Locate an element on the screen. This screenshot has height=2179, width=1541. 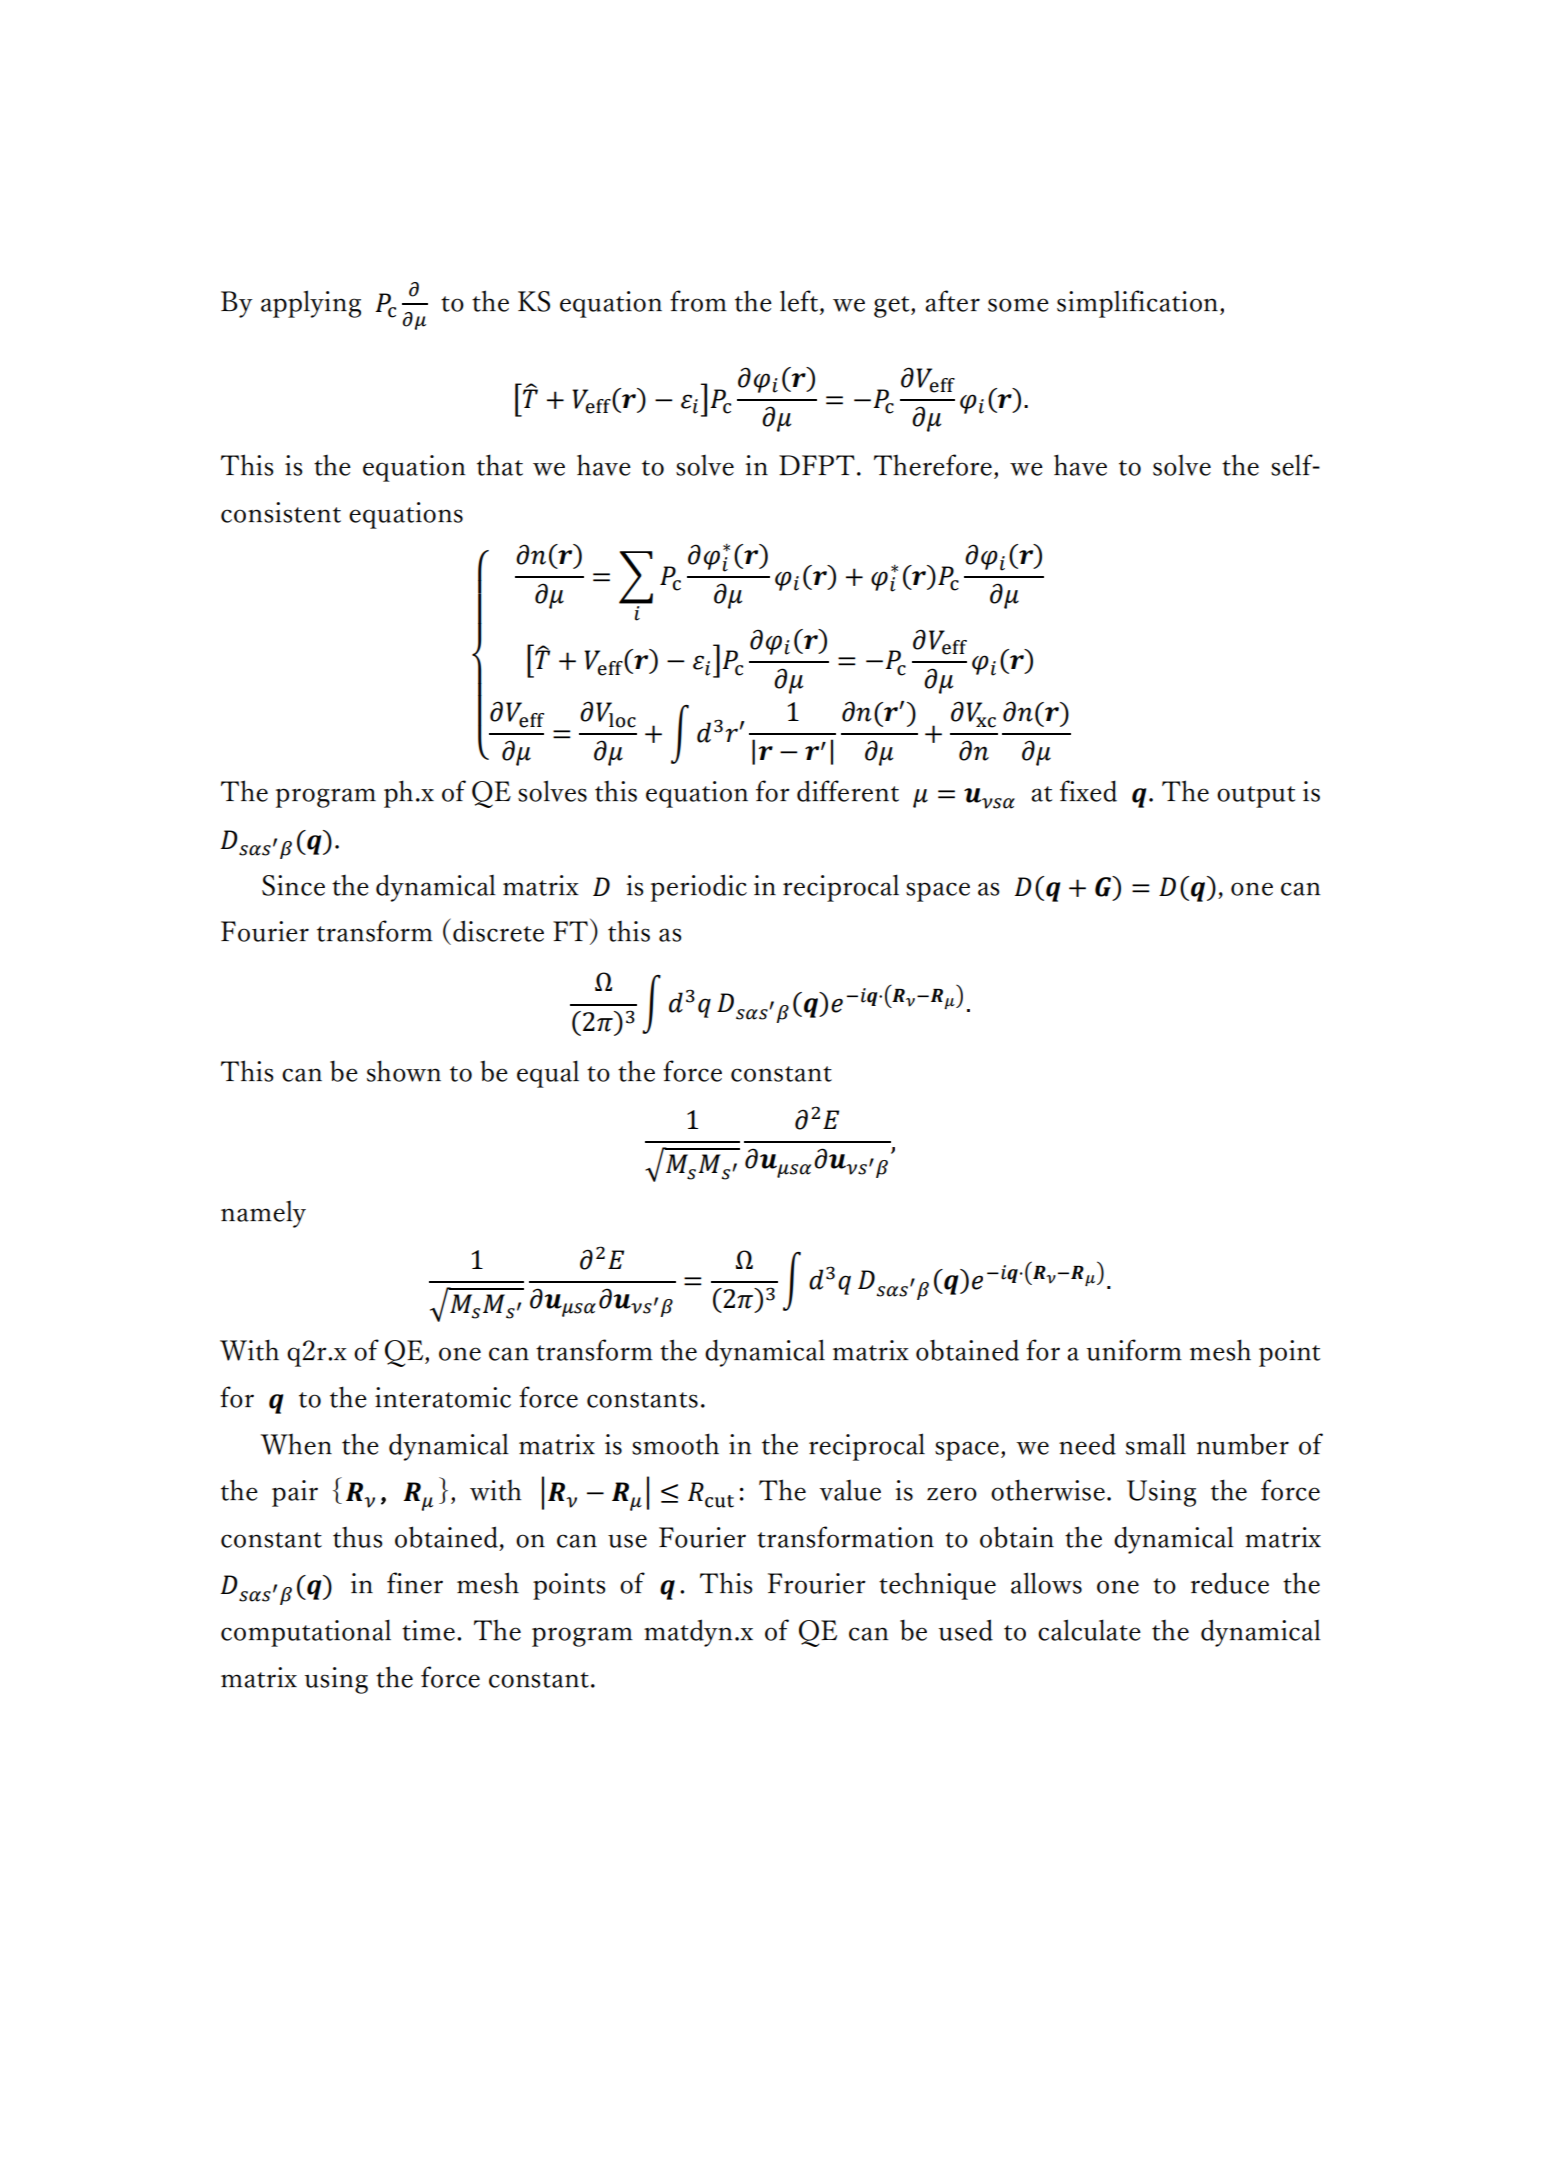
left is located at coordinates (800, 302).
